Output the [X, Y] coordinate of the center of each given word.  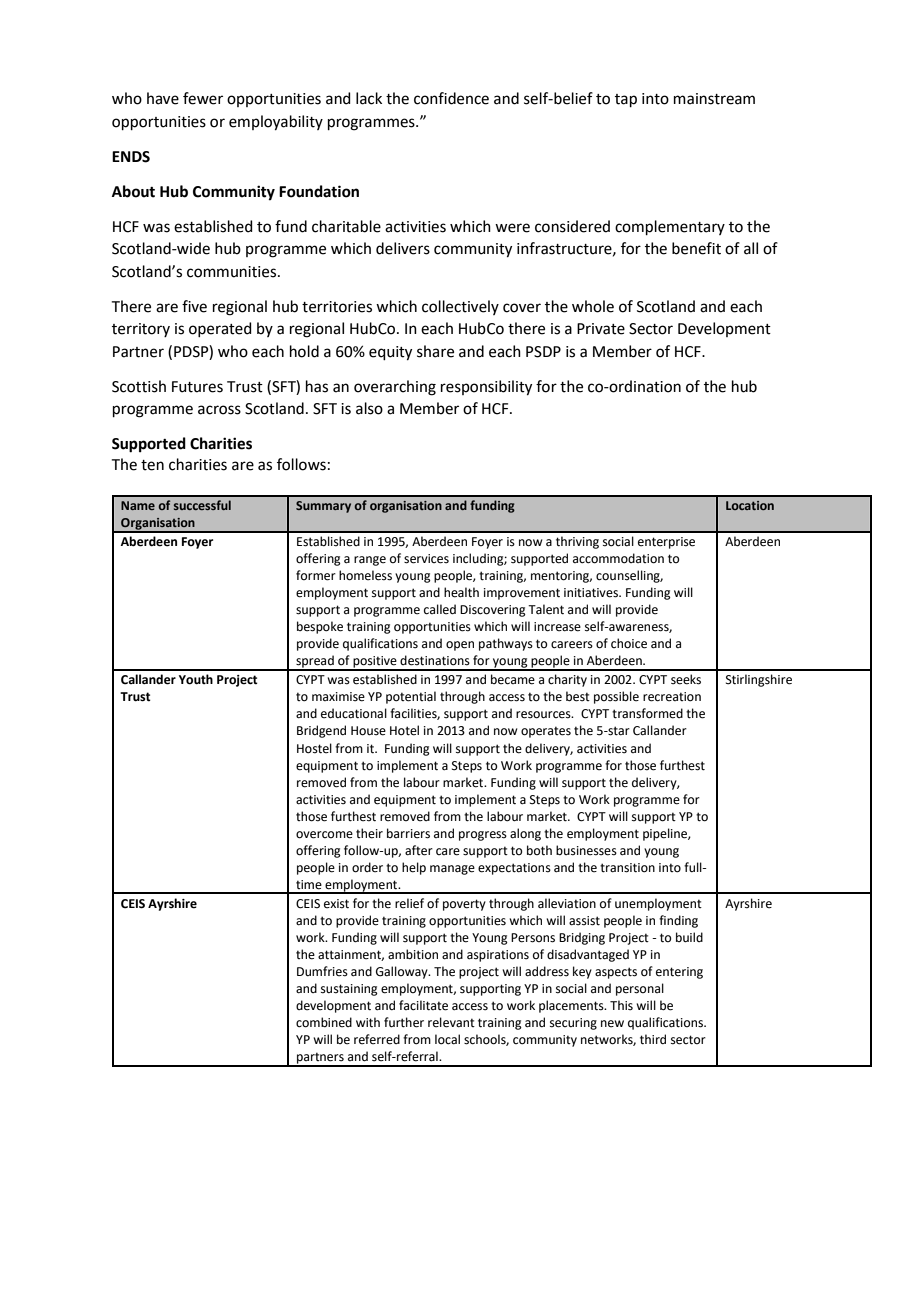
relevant [451, 1022]
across [219, 410]
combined [324, 1022]
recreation [672, 697]
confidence [451, 98]
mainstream [714, 99]
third [653, 1039]
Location [750, 505]
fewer [203, 98]
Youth [196, 679]
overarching [395, 388]
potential [411, 697]
